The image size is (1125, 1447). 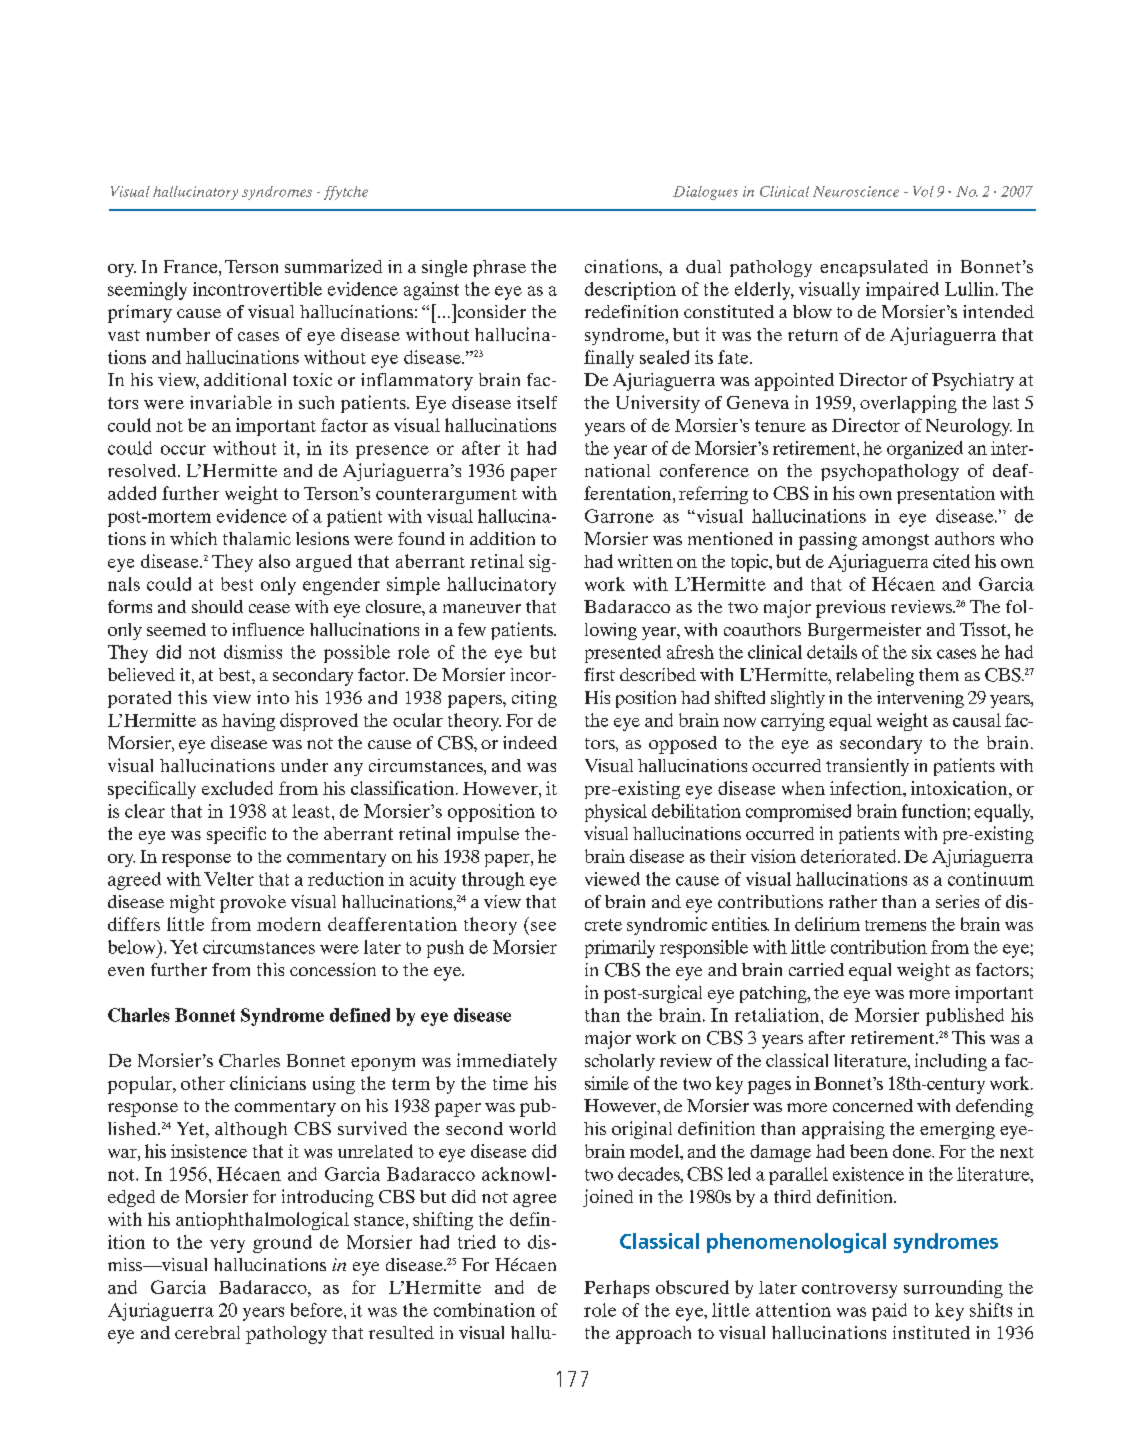 I want to click on Perhaps, so click(x=616, y=1289).
